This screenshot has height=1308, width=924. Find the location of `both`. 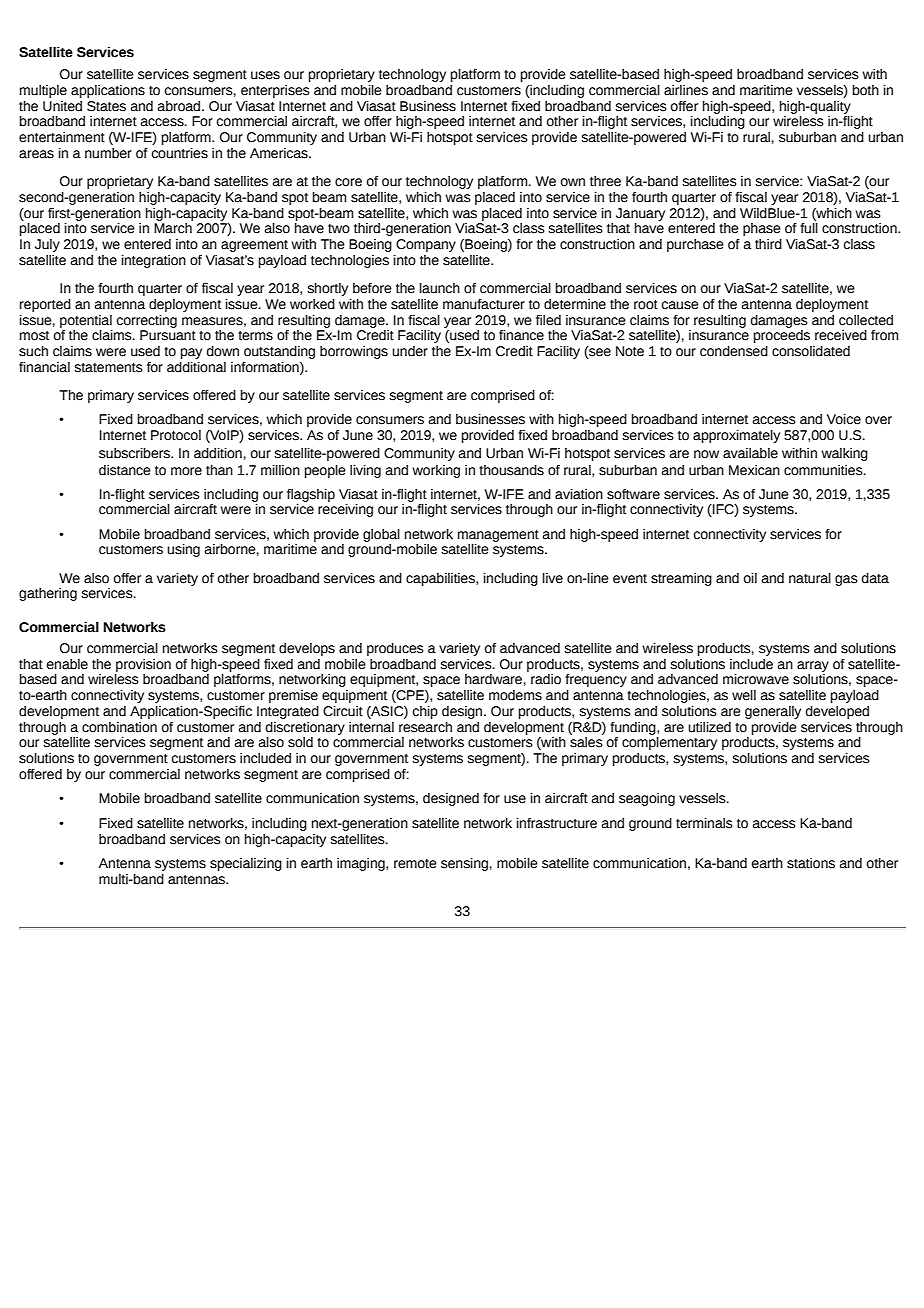

both is located at coordinates (865, 90).
